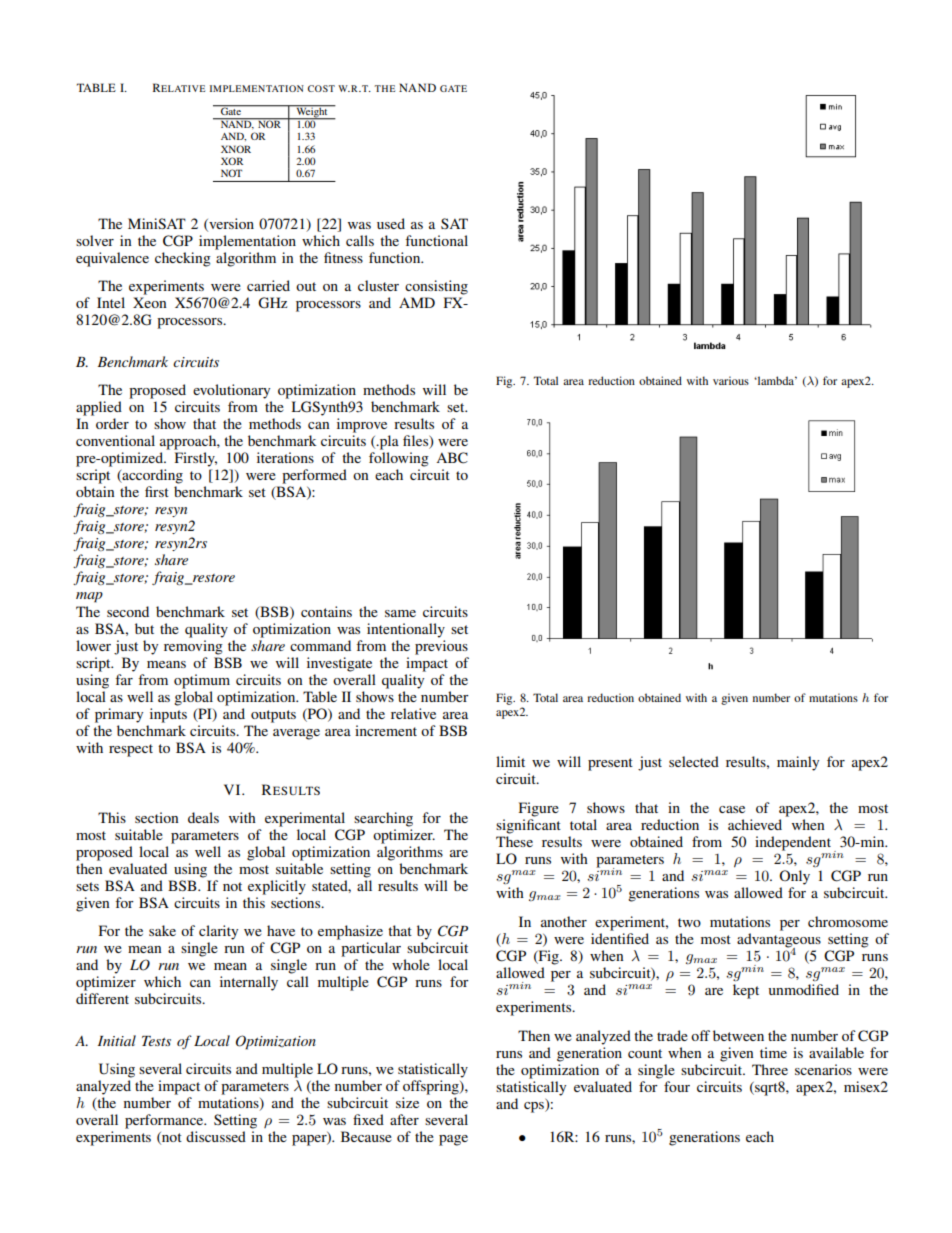  I want to click on AMD, so click(417, 302).
